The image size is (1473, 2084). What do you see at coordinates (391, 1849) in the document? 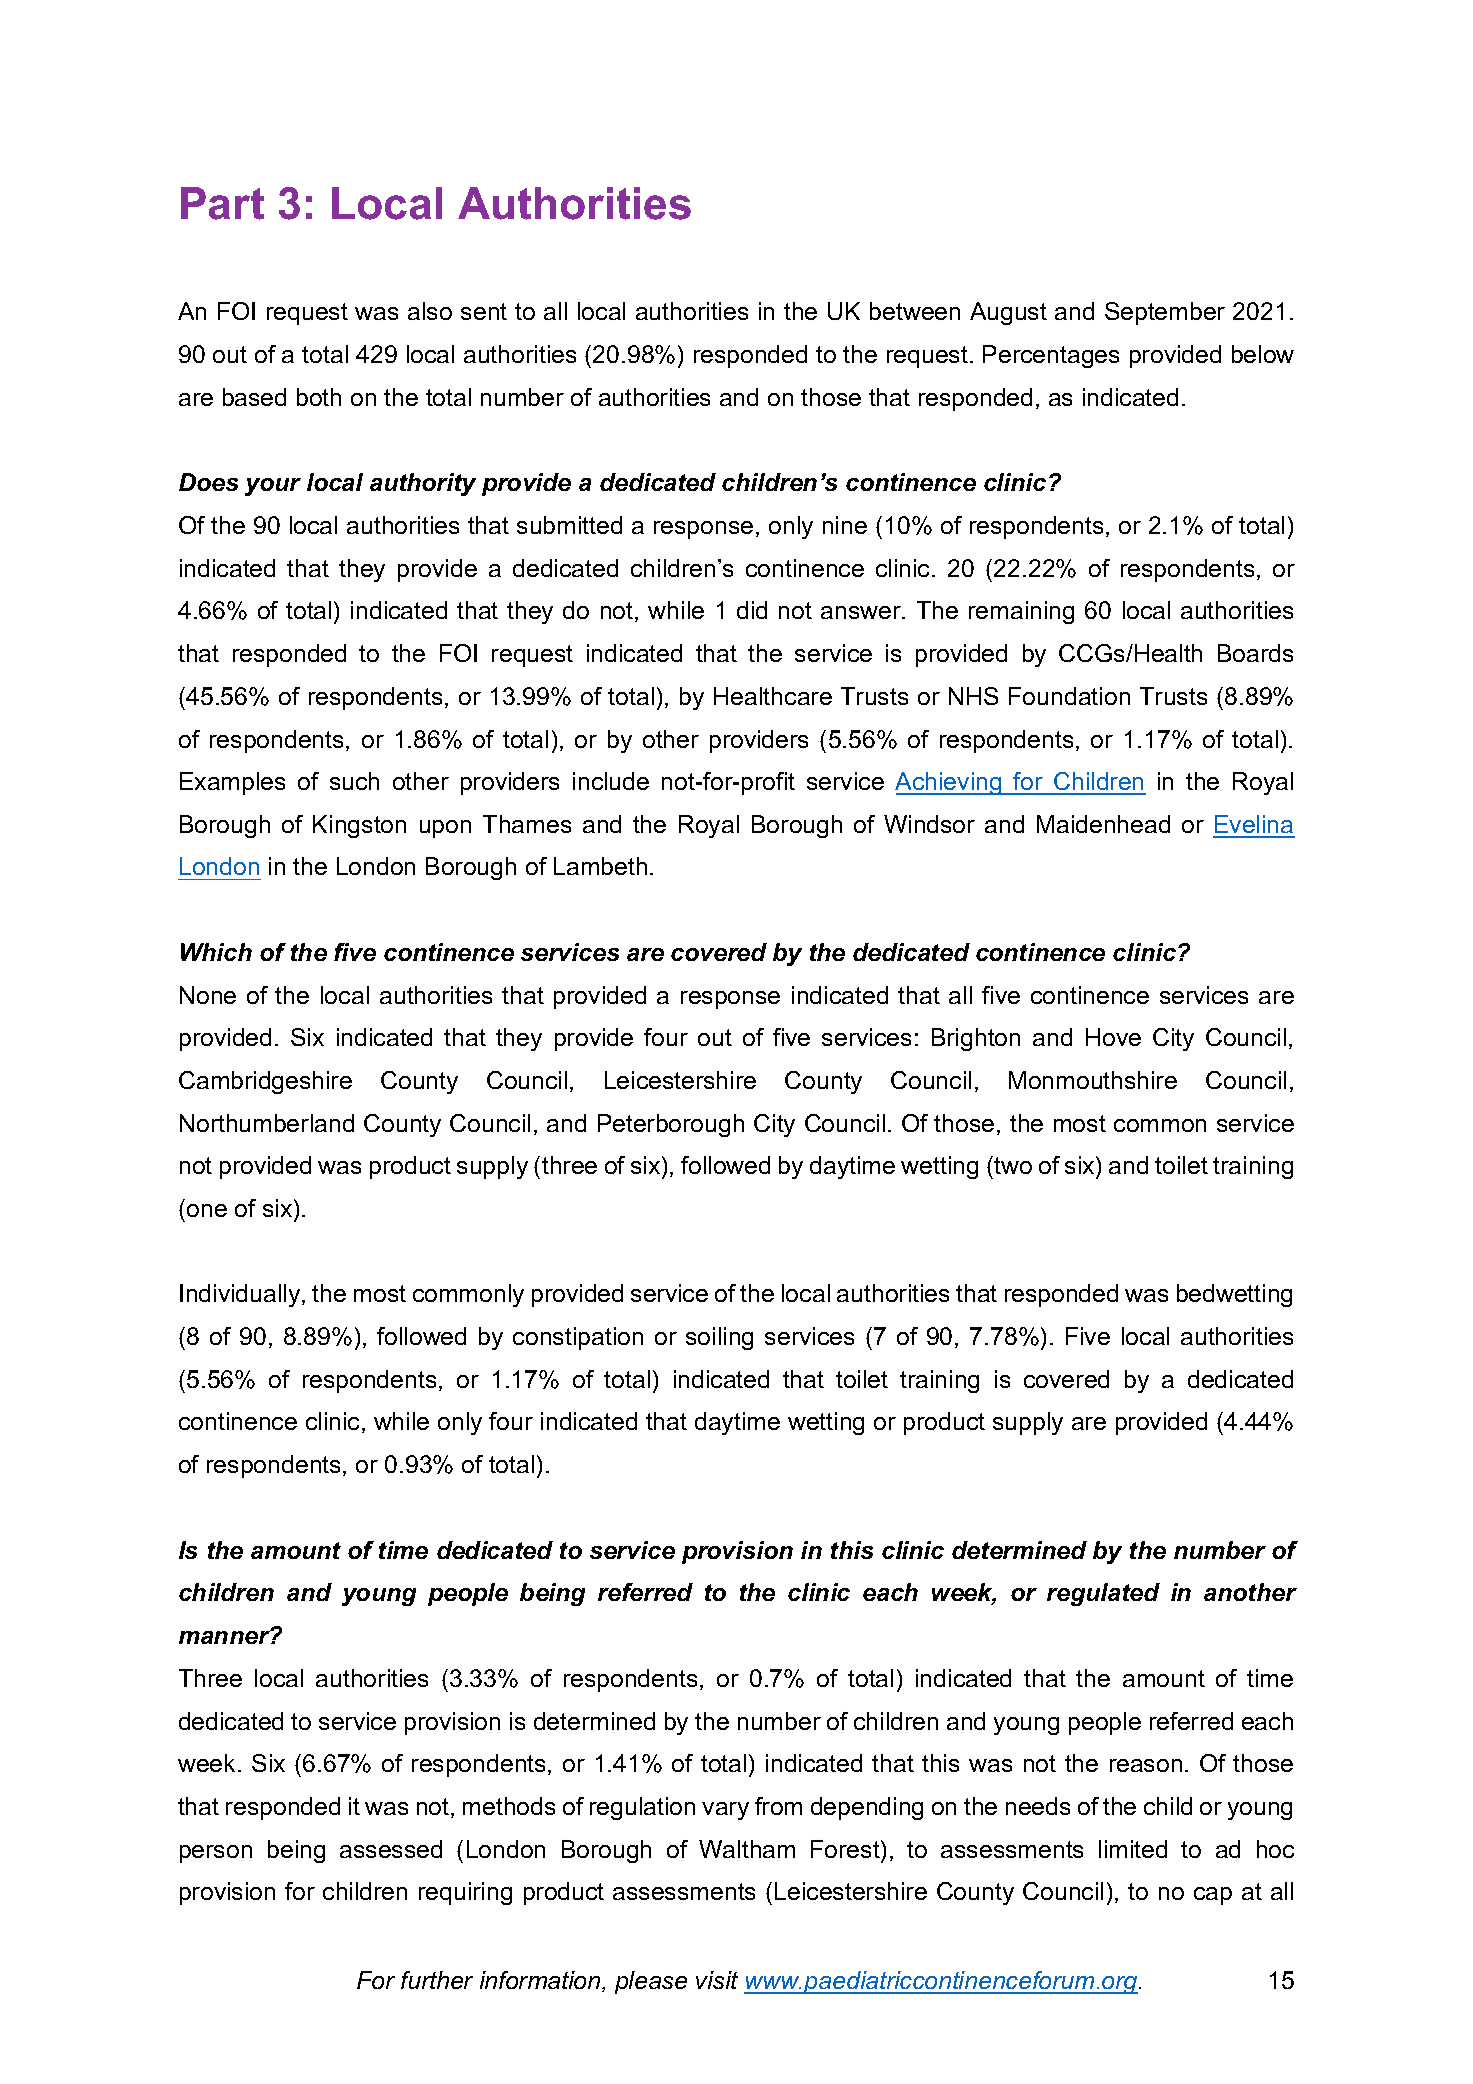
I see `assessed` at bounding box center [391, 1849].
